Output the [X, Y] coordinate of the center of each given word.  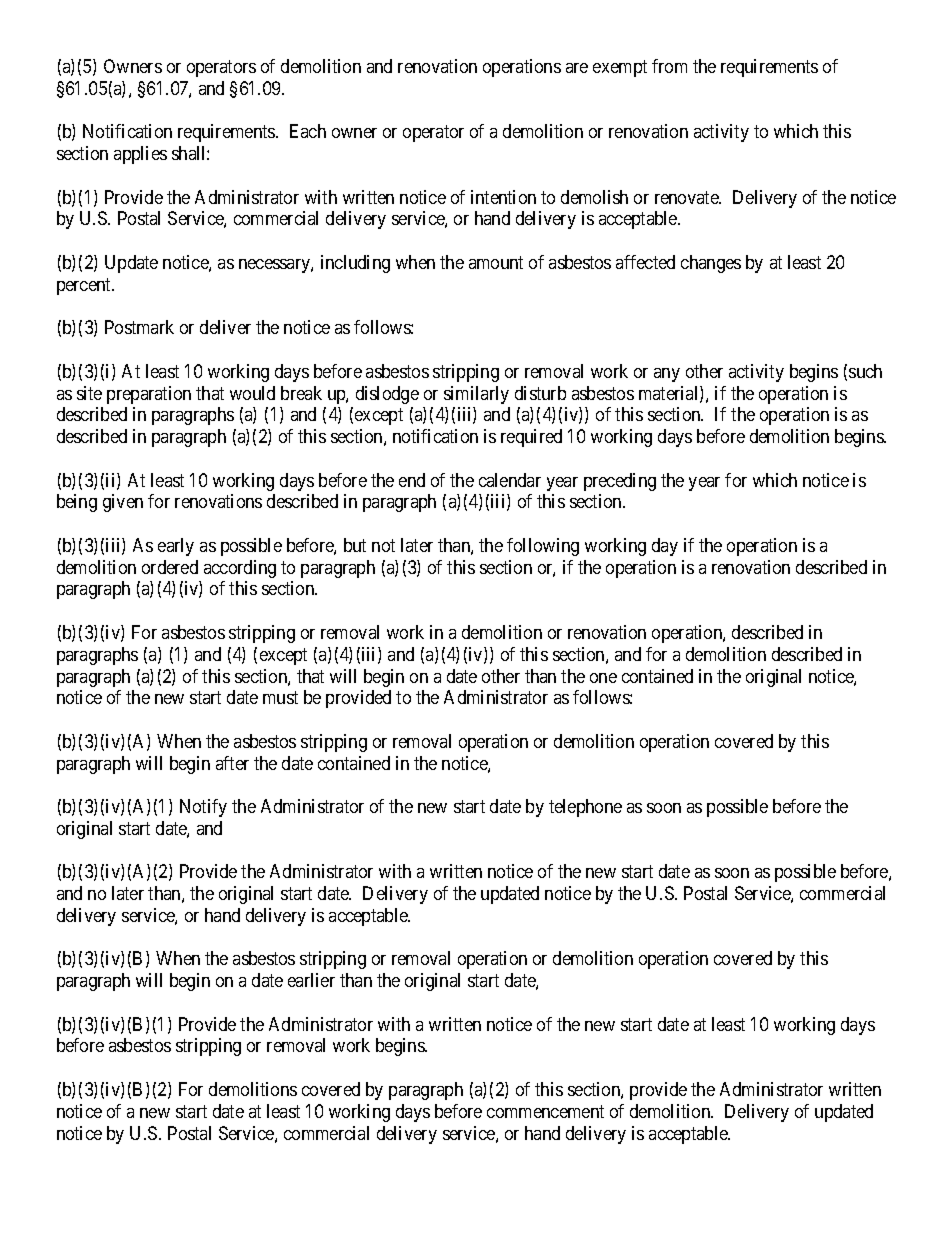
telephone [585, 808]
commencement [545, 1111]
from [669, 66]
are [577, 68]
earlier [311, 980]
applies [140, 155]
